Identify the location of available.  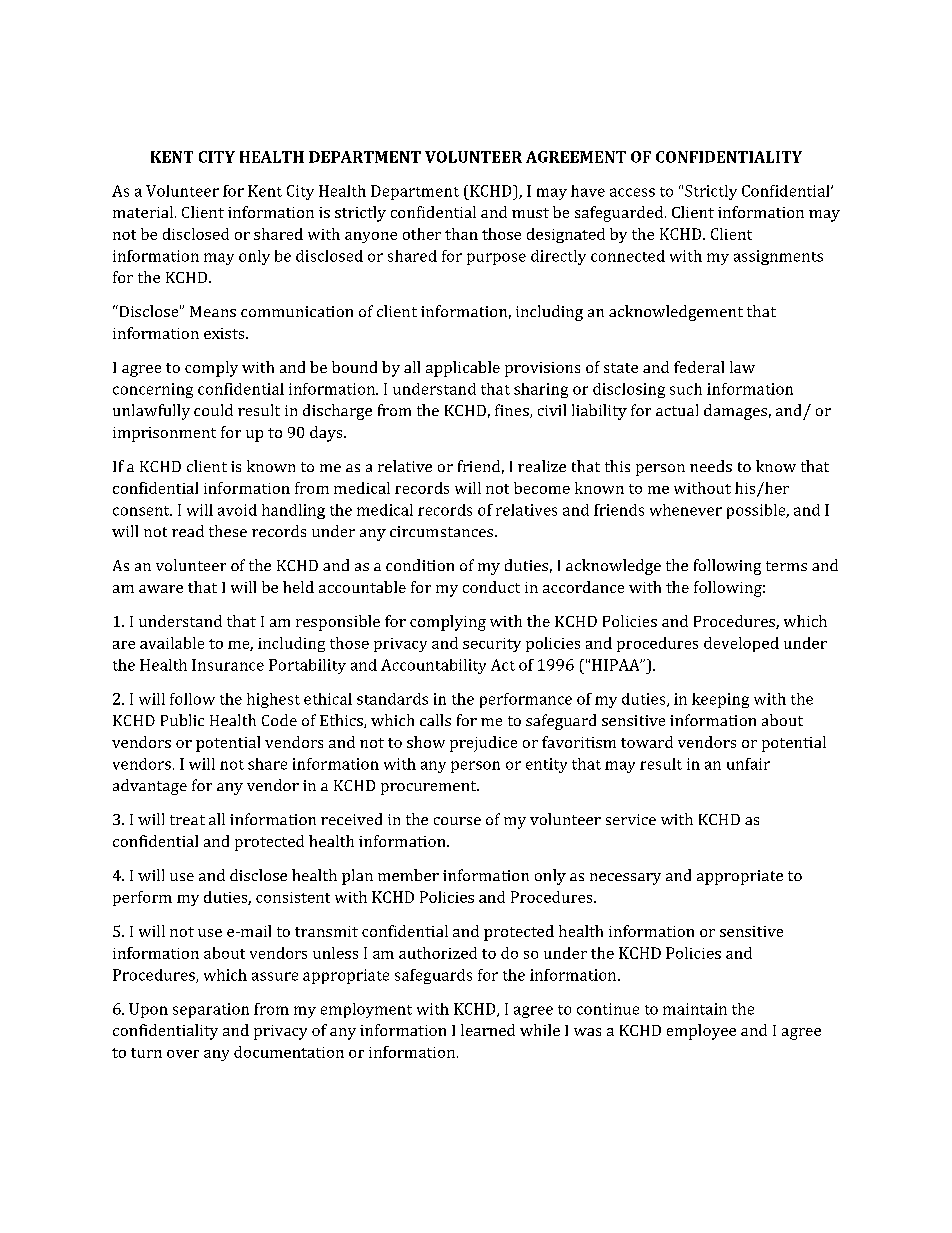
(172, 643).
